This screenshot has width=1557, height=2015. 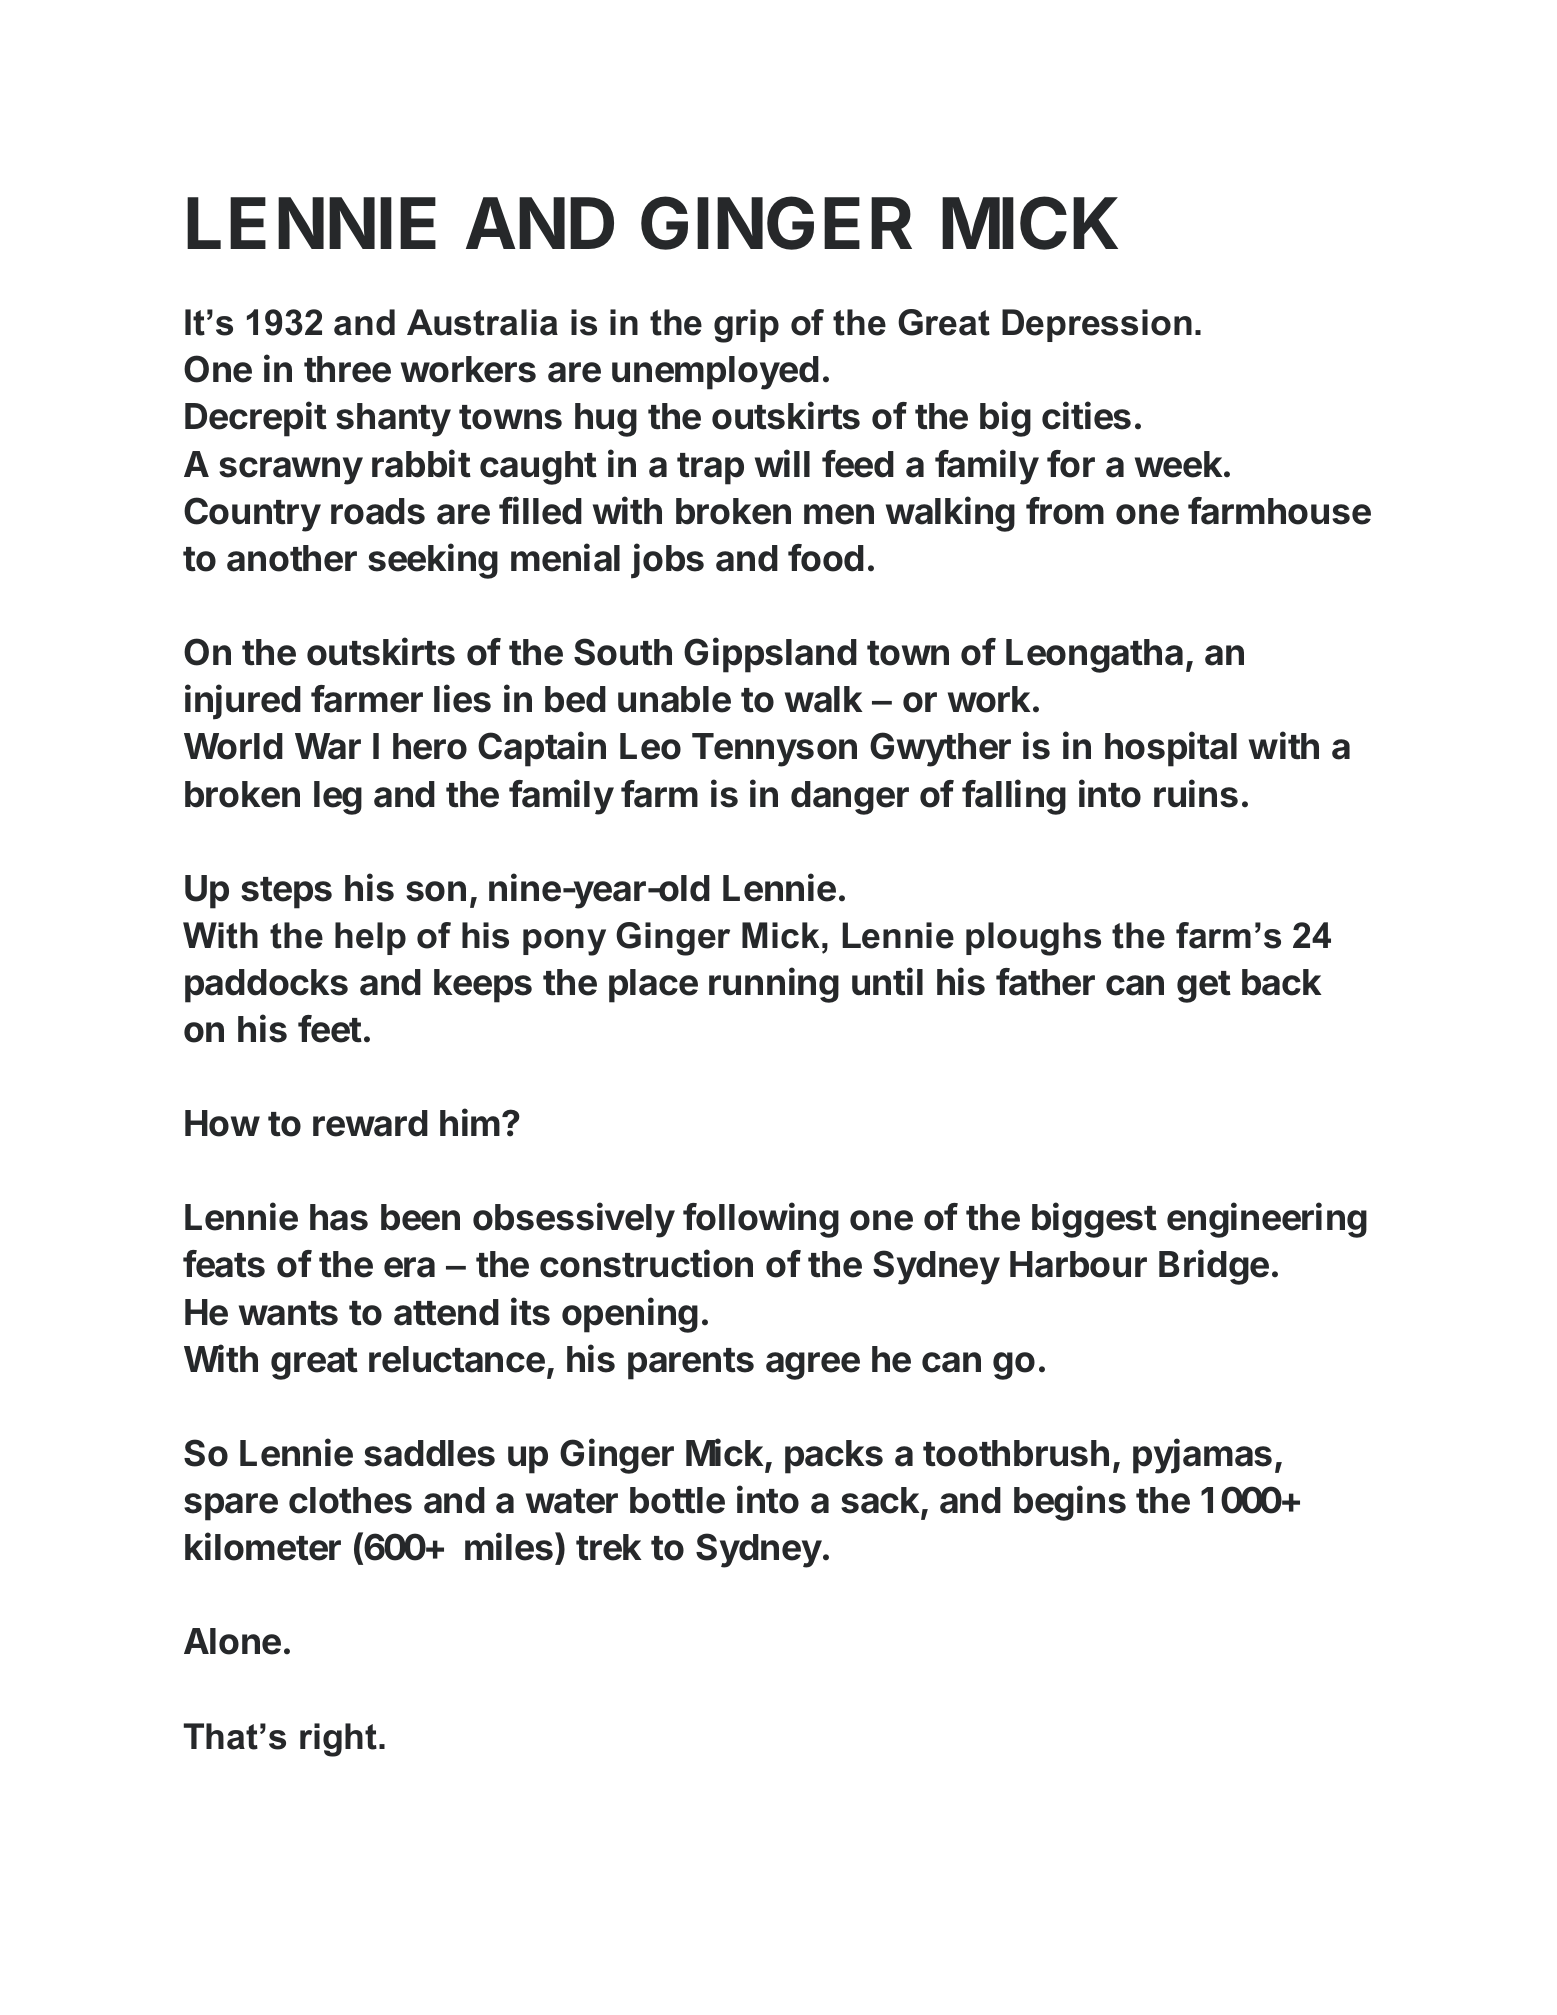 I want to click on pyjamas, so click(x=1202, y=1456).
